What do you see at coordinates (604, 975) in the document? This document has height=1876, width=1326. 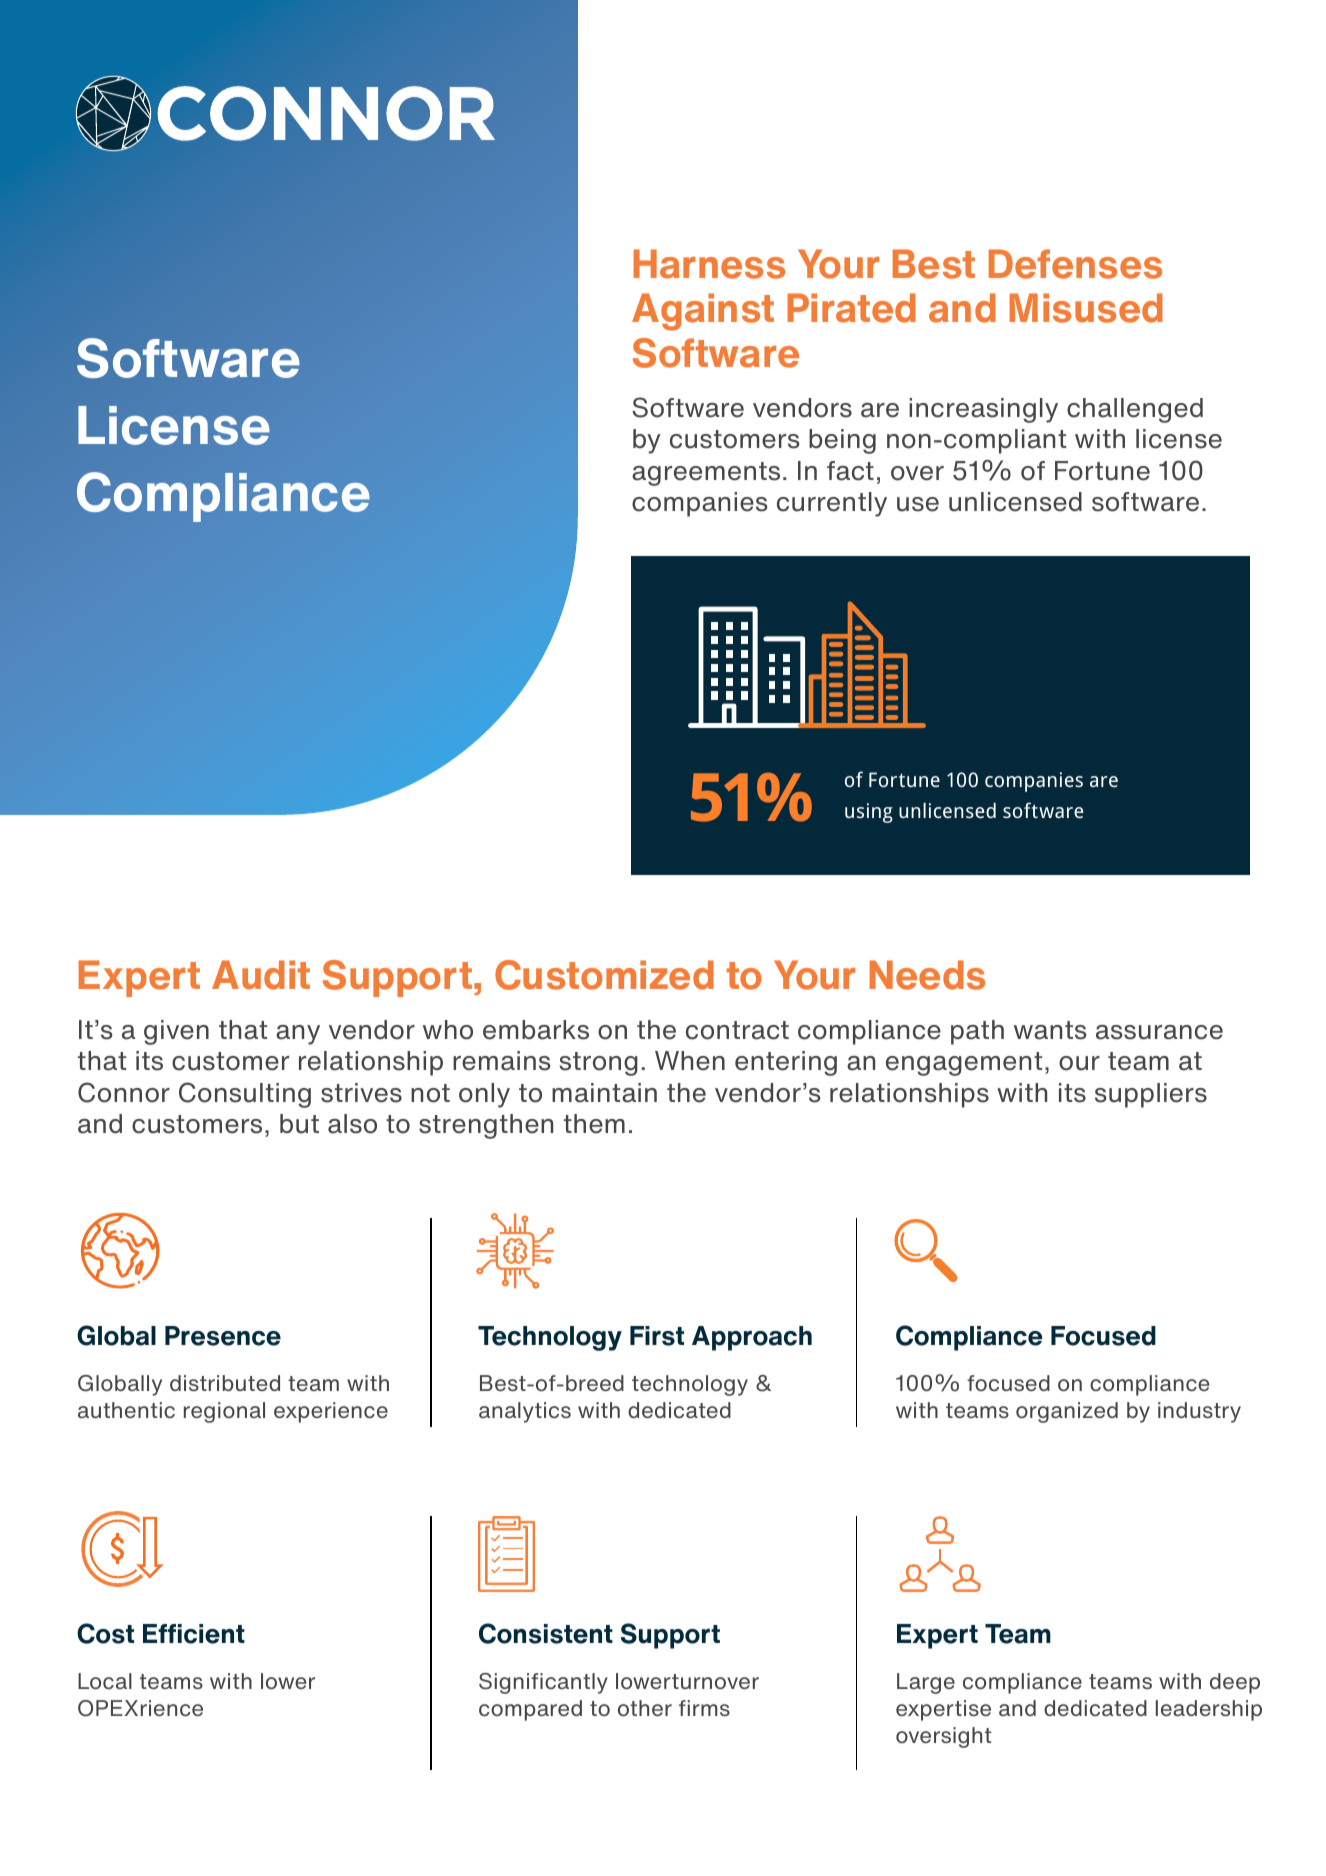 I see `Customized` at bounding box center [604, 975].
